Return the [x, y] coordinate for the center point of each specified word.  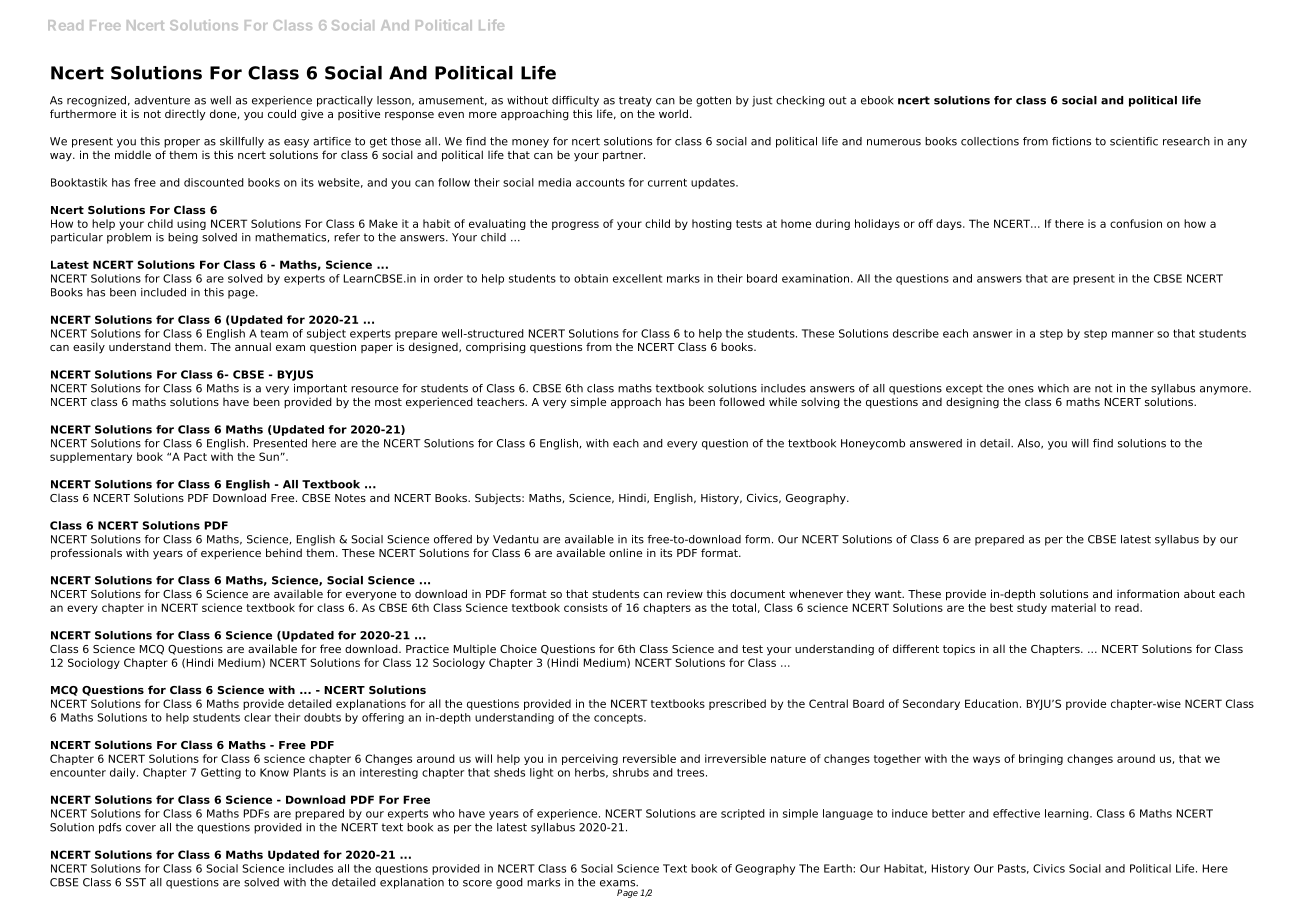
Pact [195, 456]
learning [1068, 814]
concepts [619, 719]
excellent [637, 278]
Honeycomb [873, 444]
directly [185, 115]
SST [136, 882]
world [673, 113]
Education [991, 703]
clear [257, 717]
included [163, 292]
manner [1133, 334]
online [625, 552]
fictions [1071, 141]
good [509, 883]
